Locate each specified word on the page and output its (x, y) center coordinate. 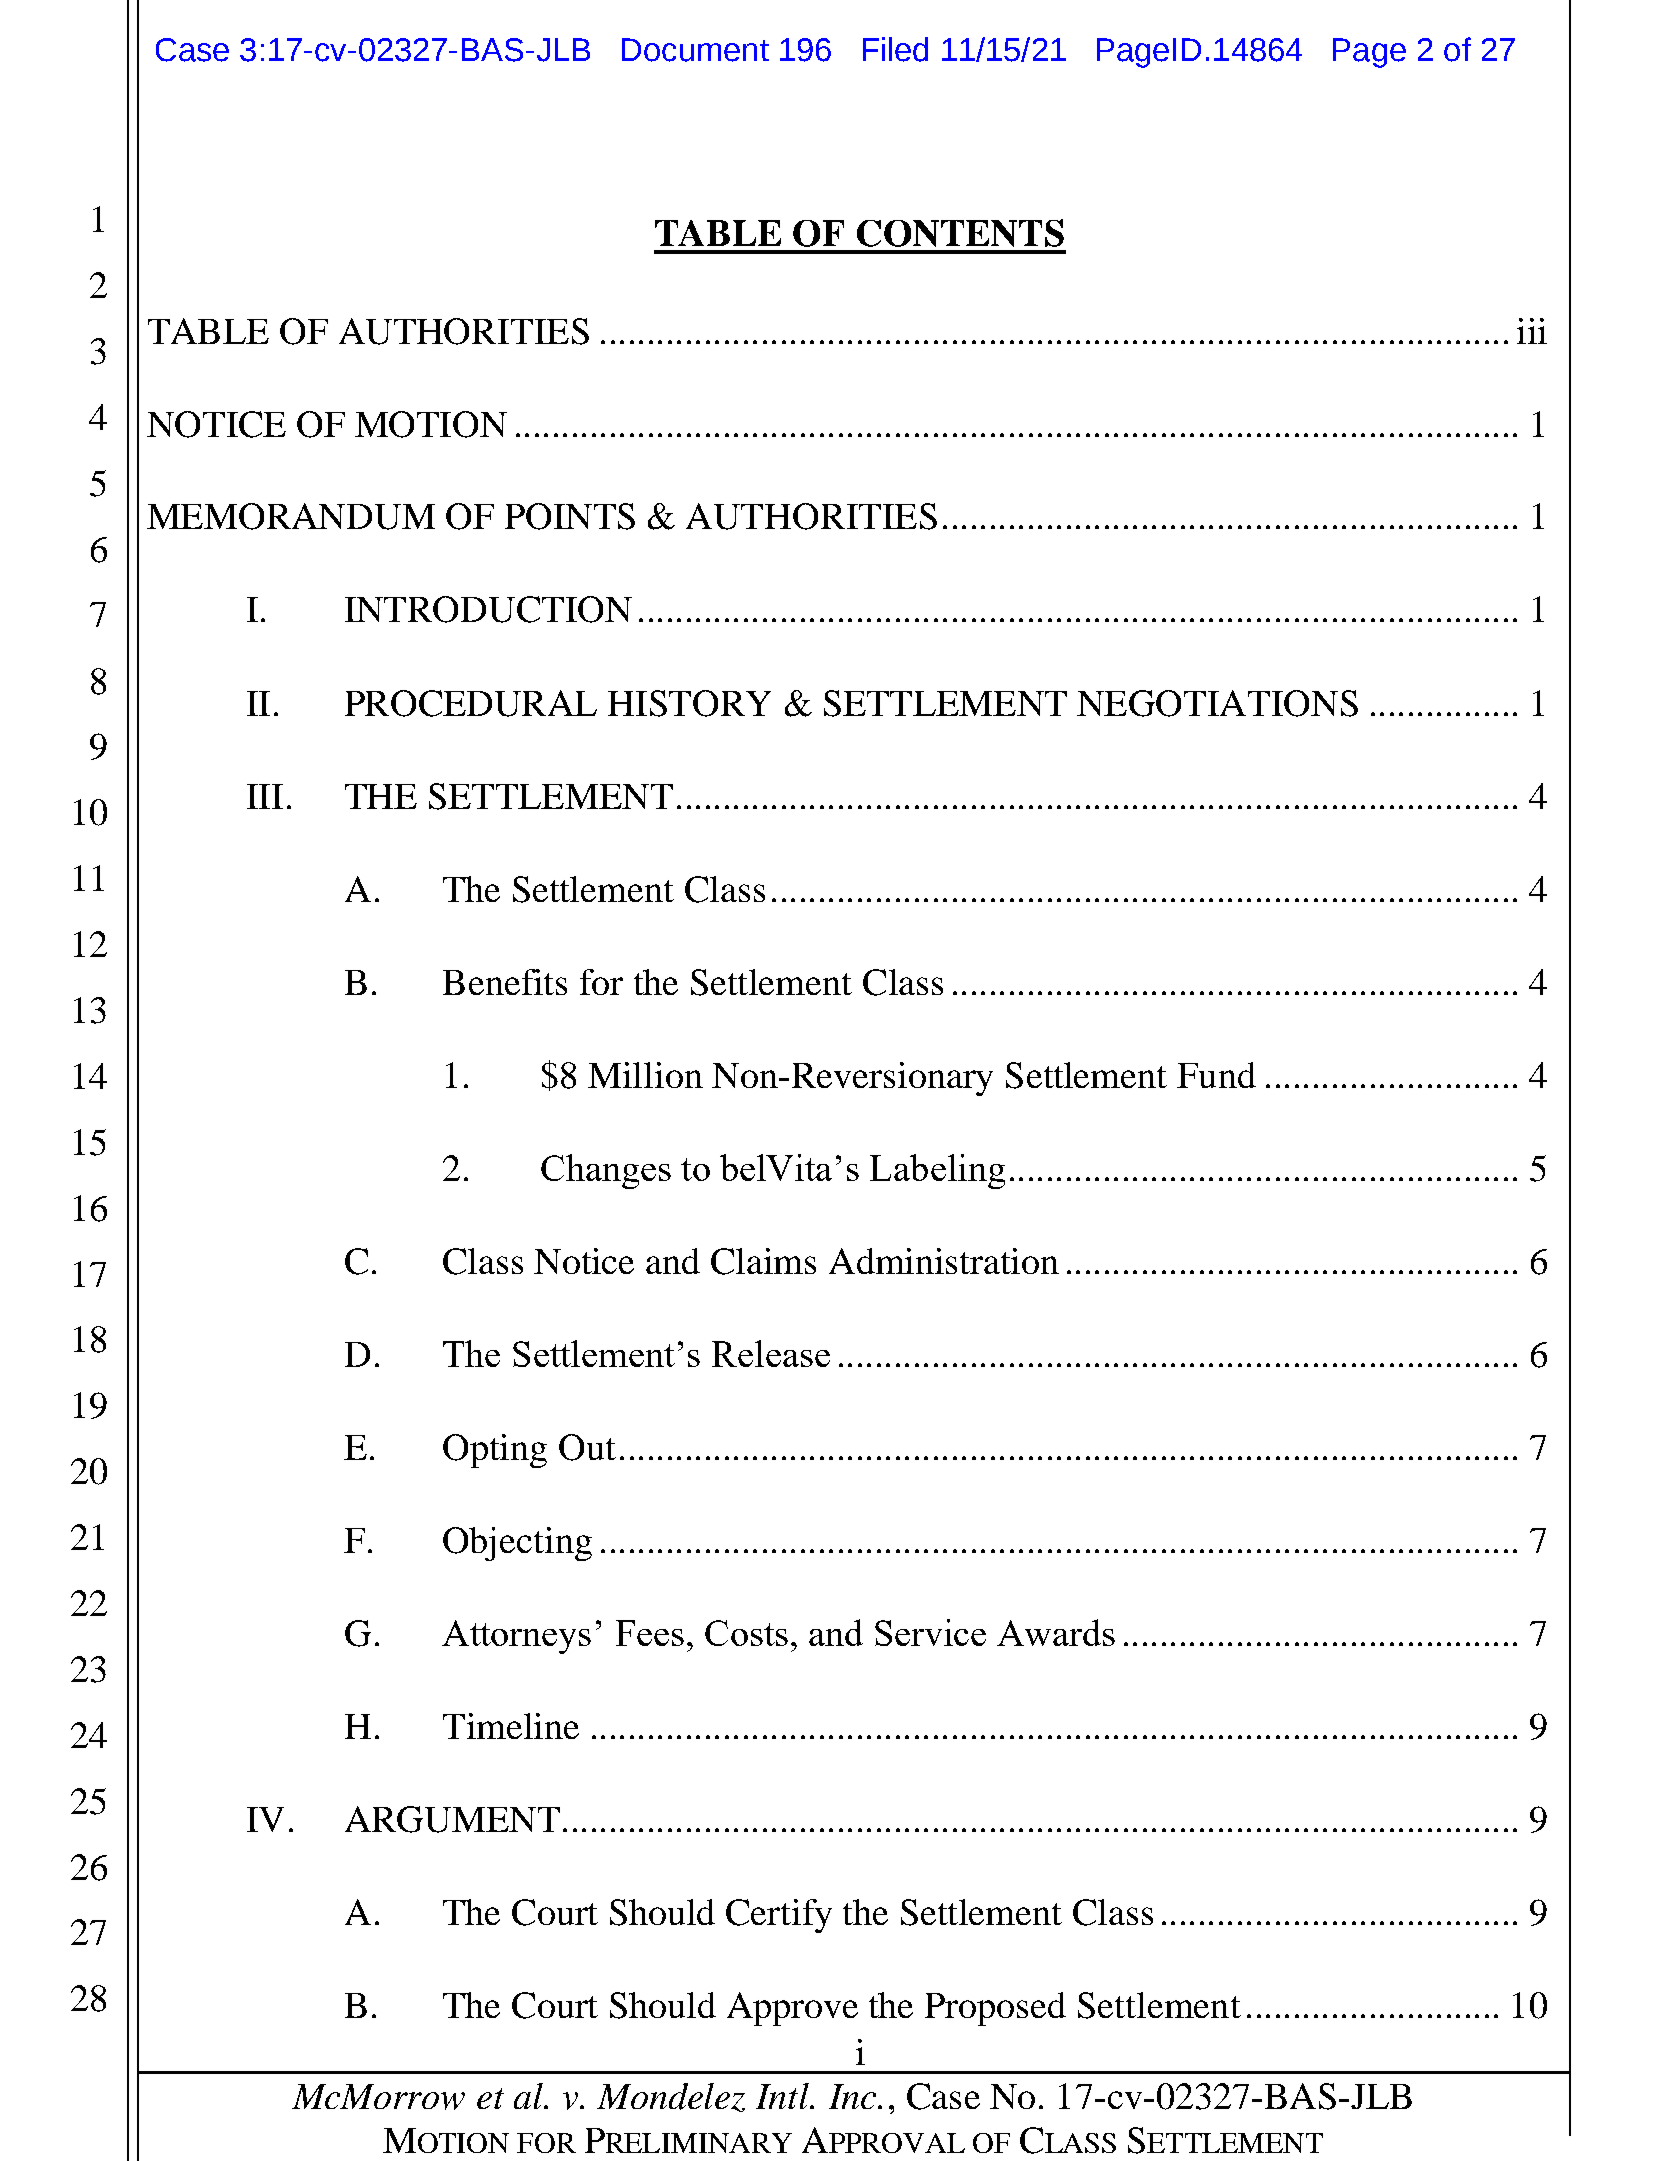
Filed (895, 49)
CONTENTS (960, 233)
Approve (792, 2009)
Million (645, 1075)
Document (695, 50)
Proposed (995, 2009)
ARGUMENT (452, 1819)
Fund (1216, 1075)
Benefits (505, 982)
